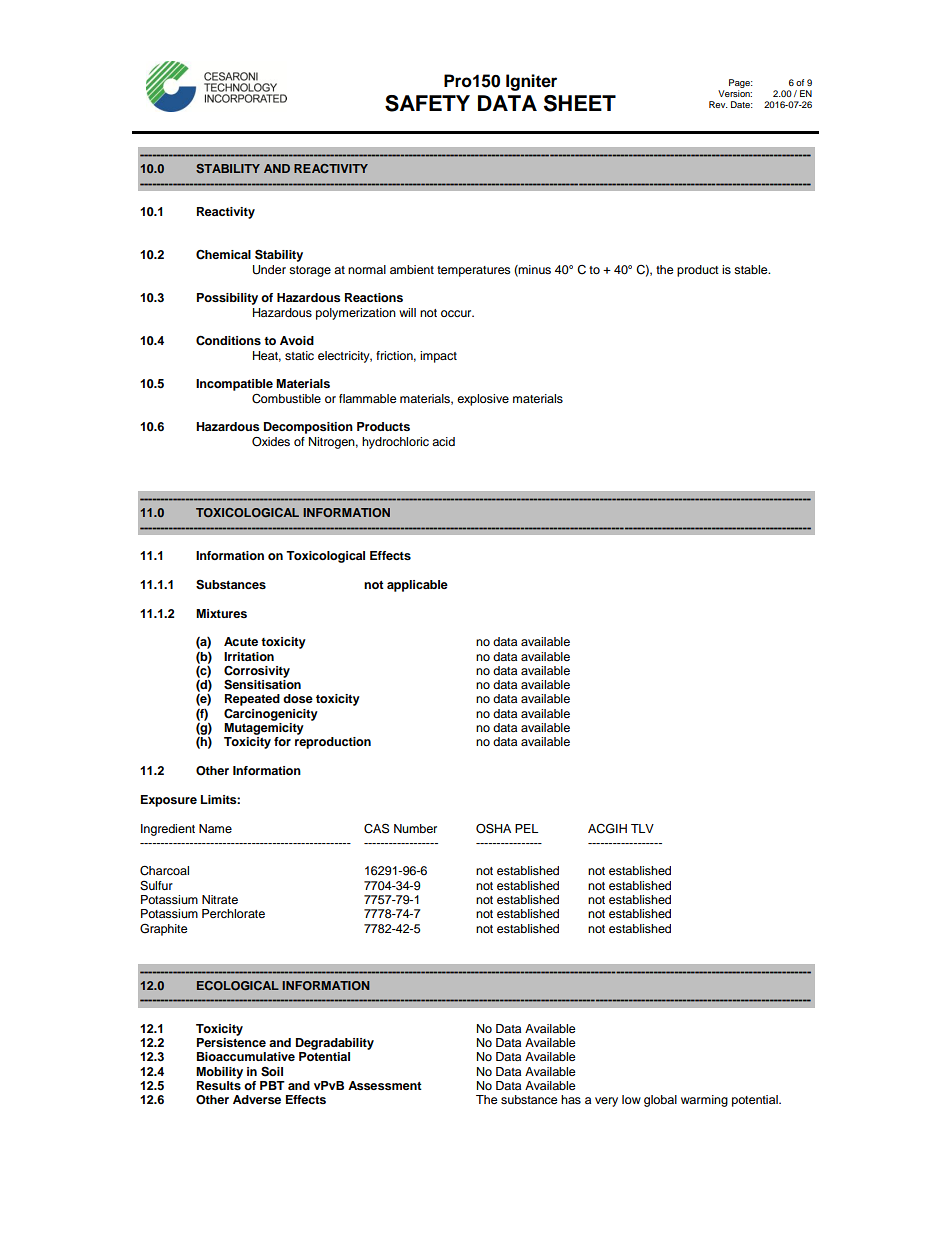 This image has width=952, height=1233. Describe the element at coordinates (415, 828) in the image. I see `Number` at that location.
